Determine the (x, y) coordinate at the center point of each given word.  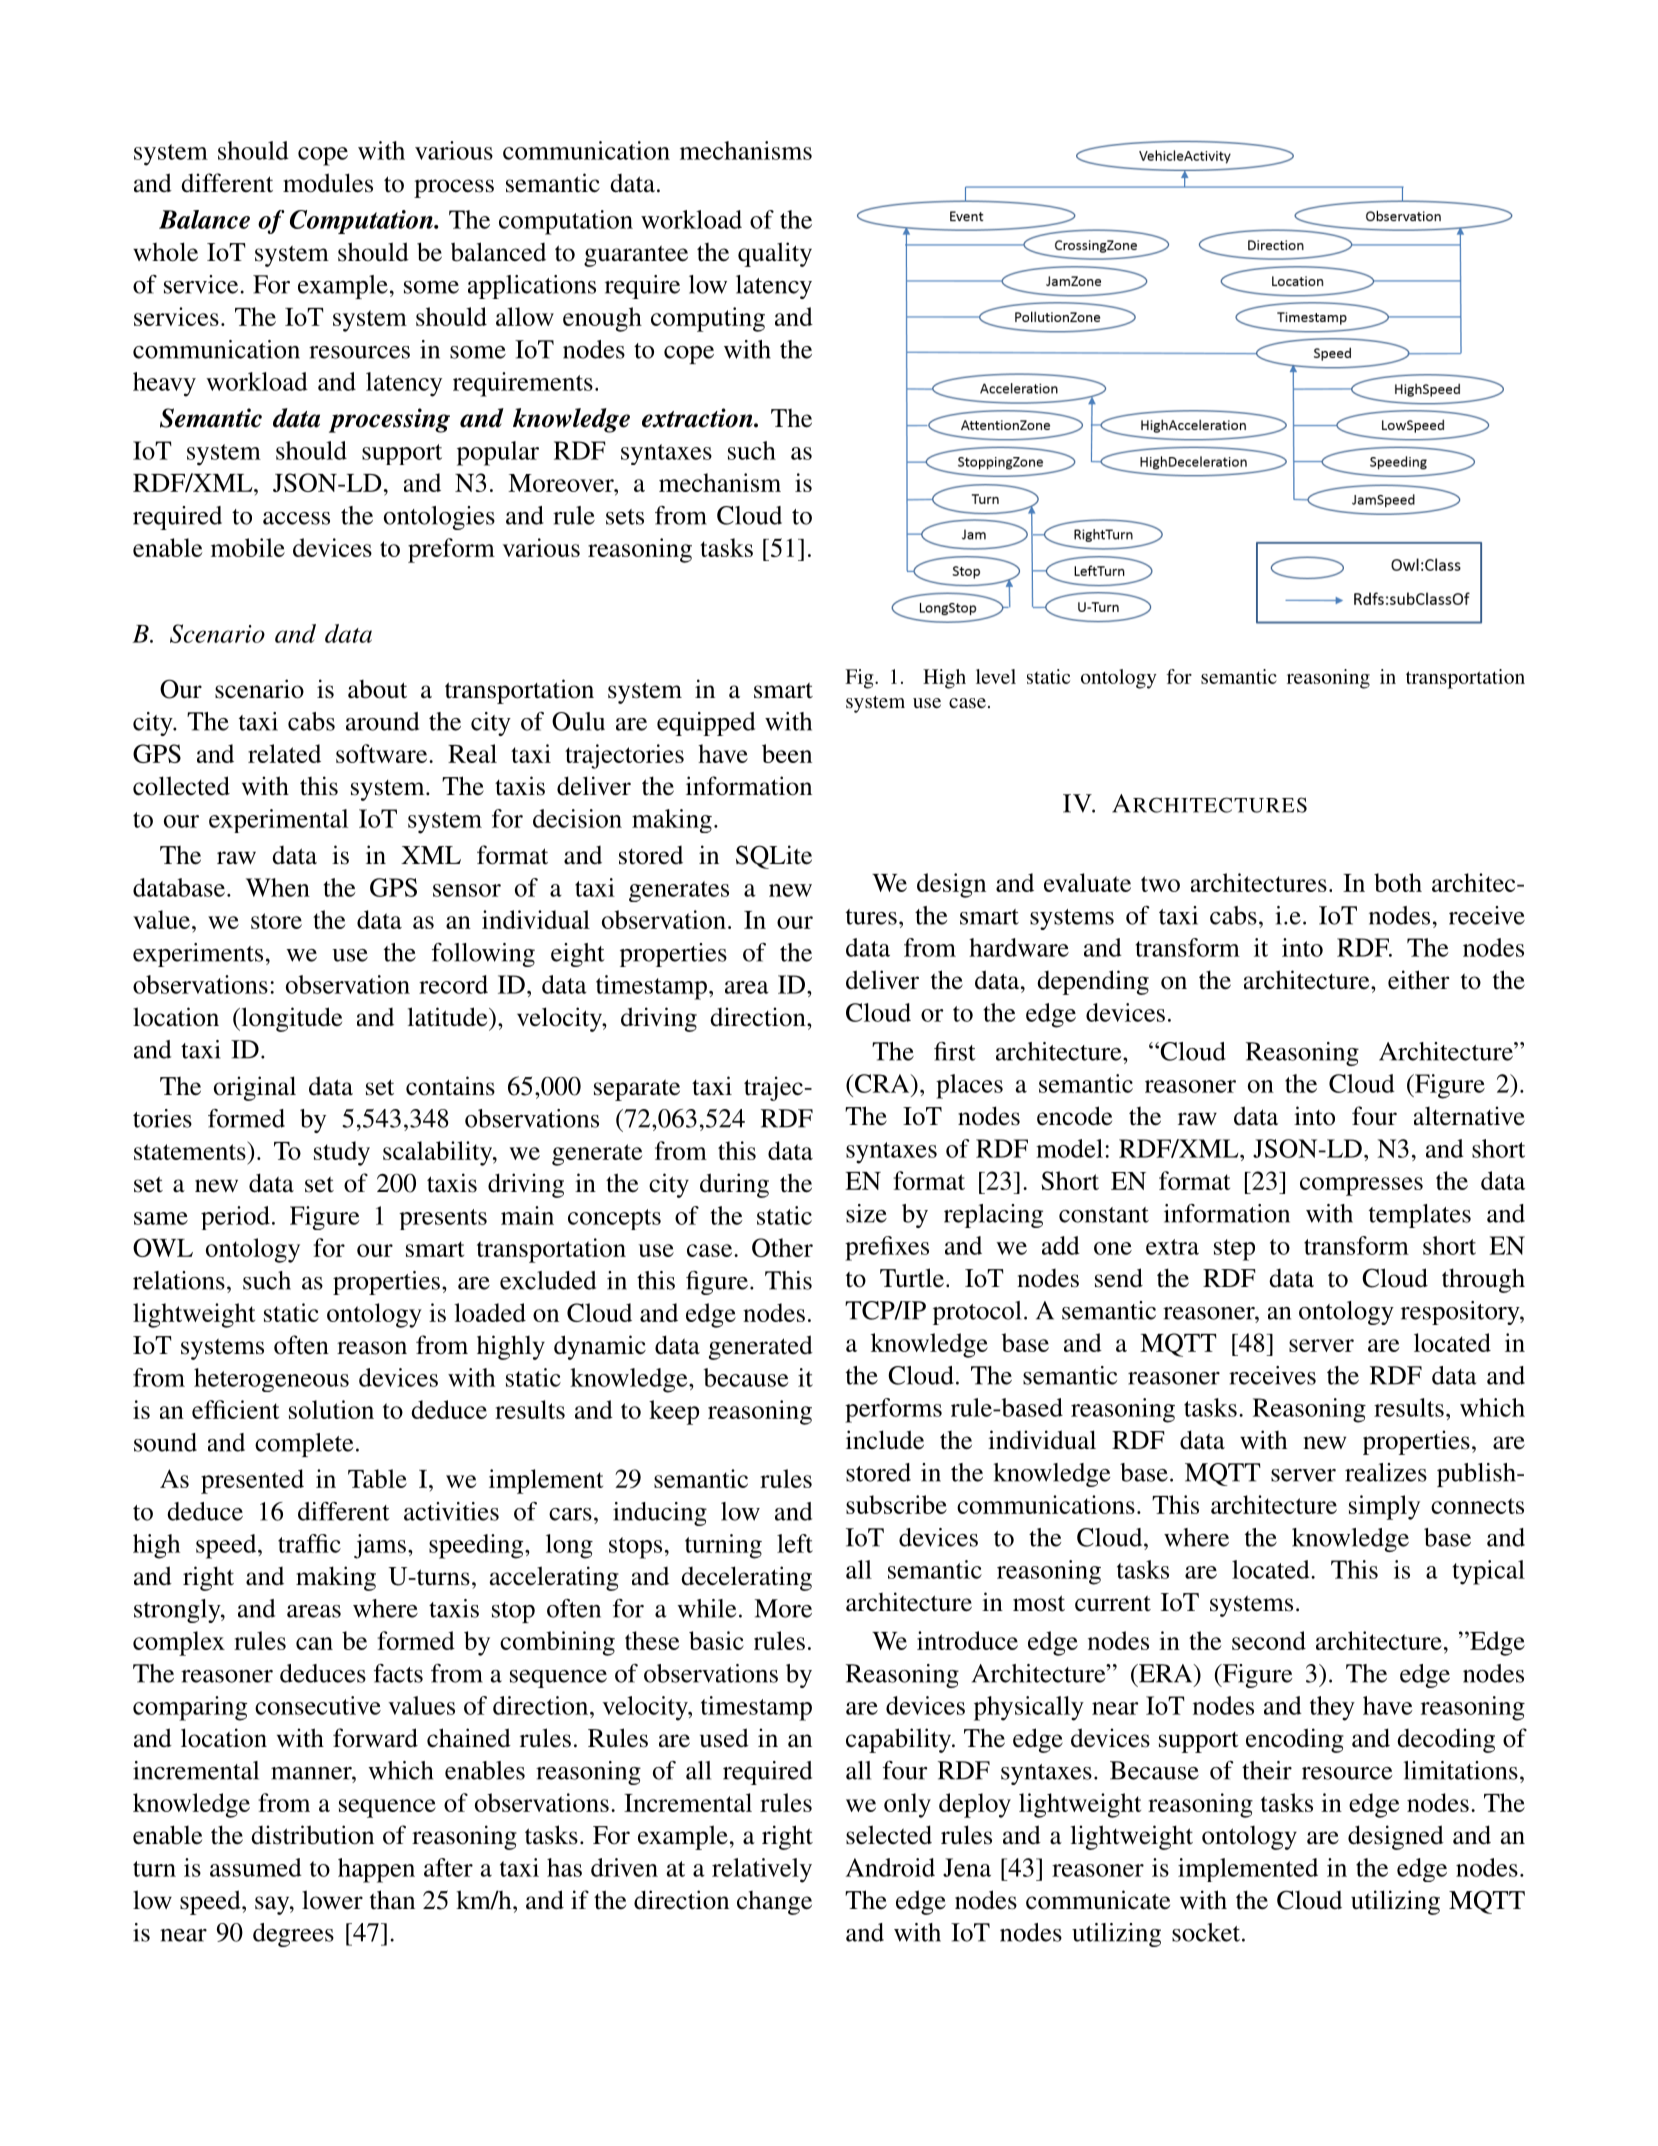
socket (1207, 1932)
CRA (882, 1083)
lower (332, 1900)
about (377, 689)
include (885, 1440)
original (255, 1088)
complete (304, 1445)
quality (775, 254)
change (774, 1903)
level (996, 676)
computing (708, 319)
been (787, 753)
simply (1384, 1507)
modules (328, 183)
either (1418, 980)
